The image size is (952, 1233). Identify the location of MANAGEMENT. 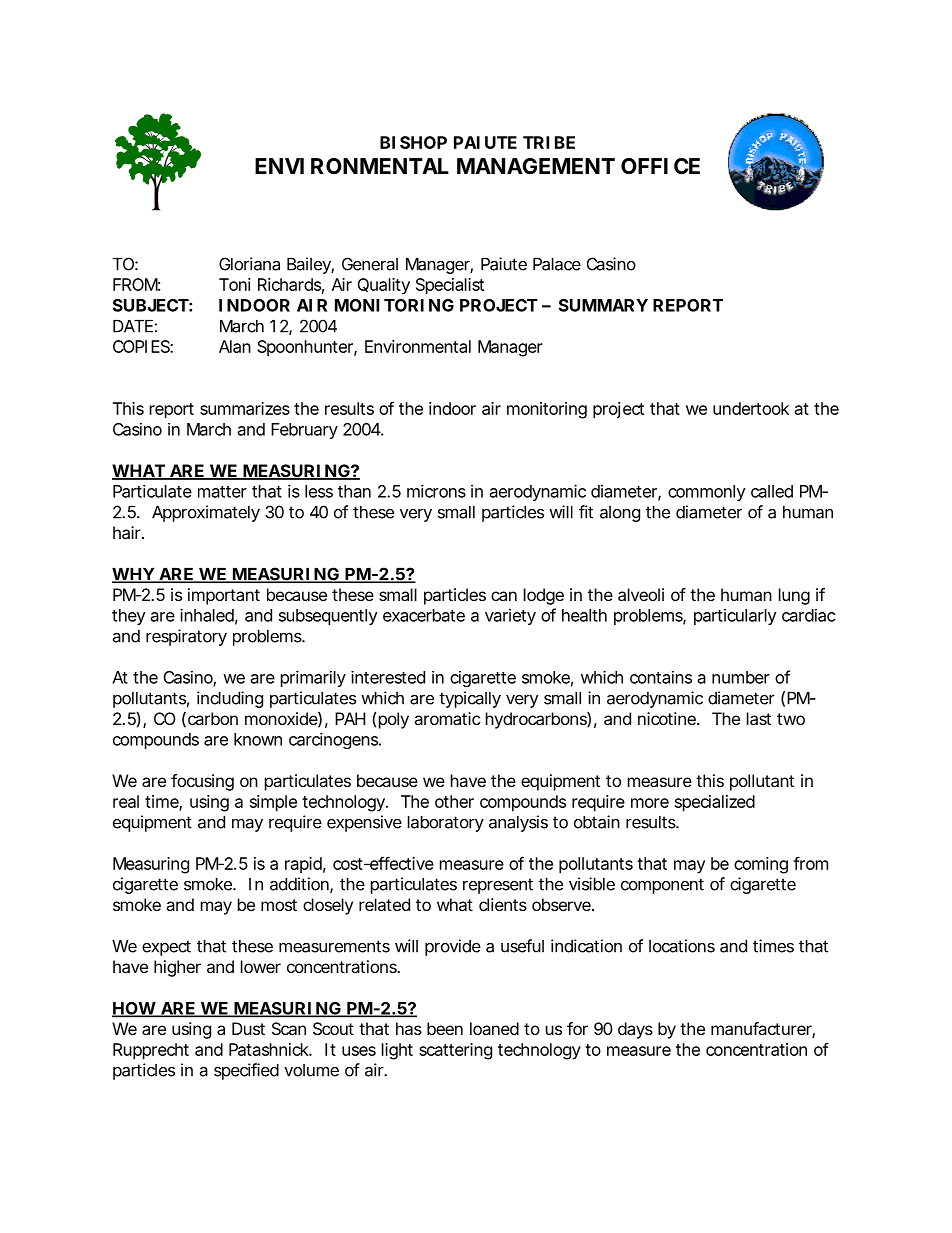
(535, 166).
